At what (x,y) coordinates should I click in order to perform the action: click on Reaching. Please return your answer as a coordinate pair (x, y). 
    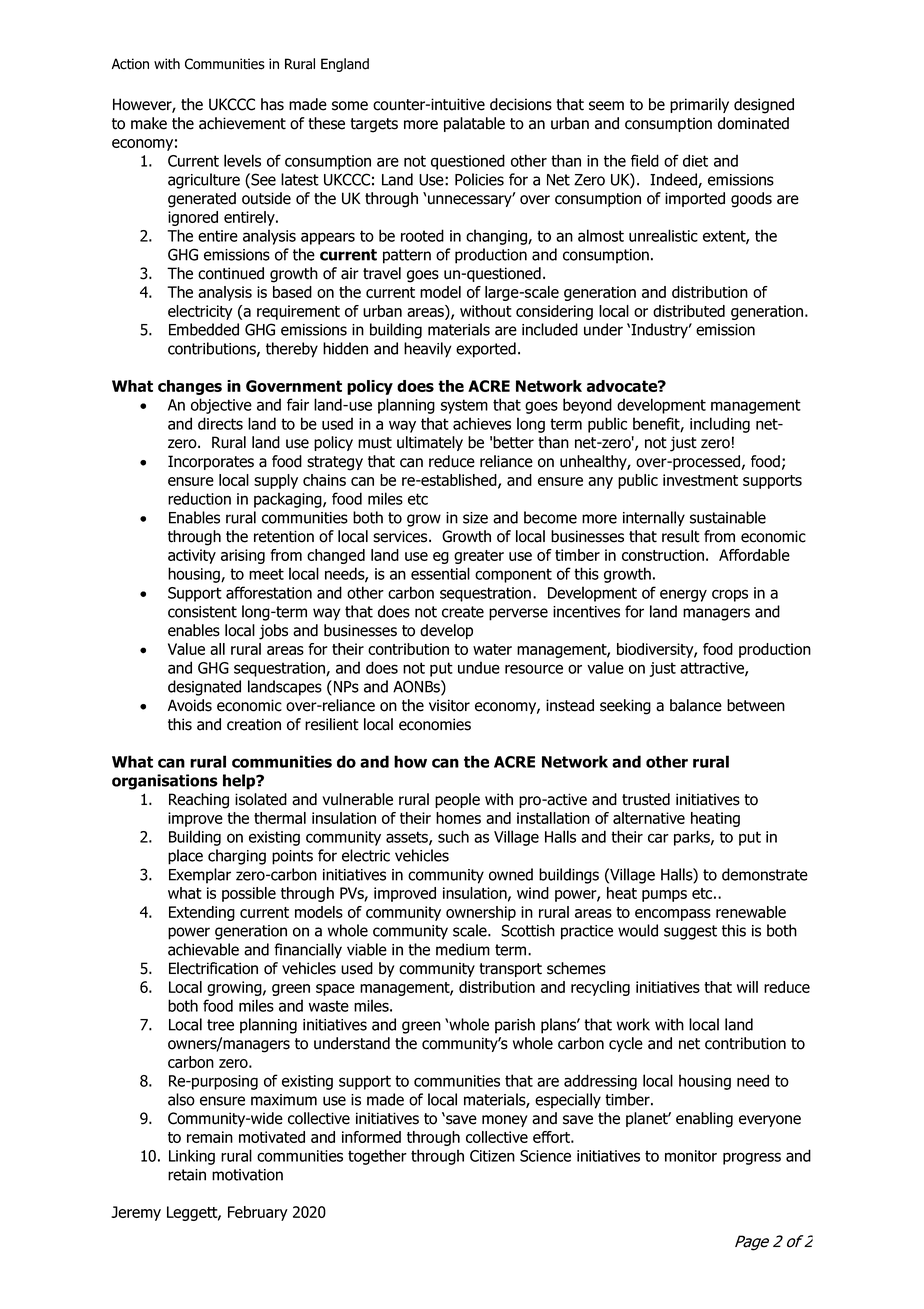
    Looking at the image, I should click on (199, 801).
